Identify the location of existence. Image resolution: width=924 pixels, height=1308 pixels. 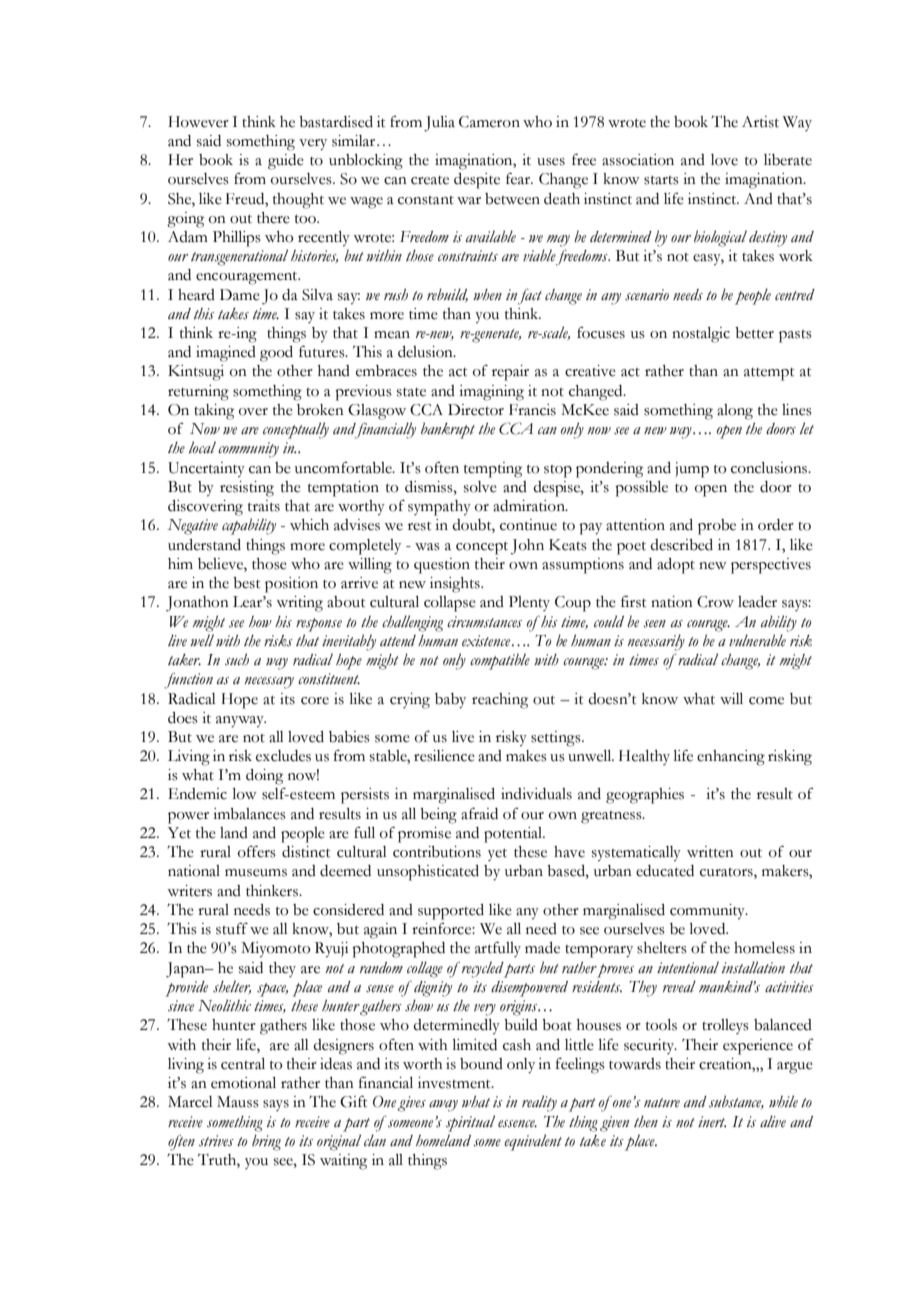
(487, 641).
